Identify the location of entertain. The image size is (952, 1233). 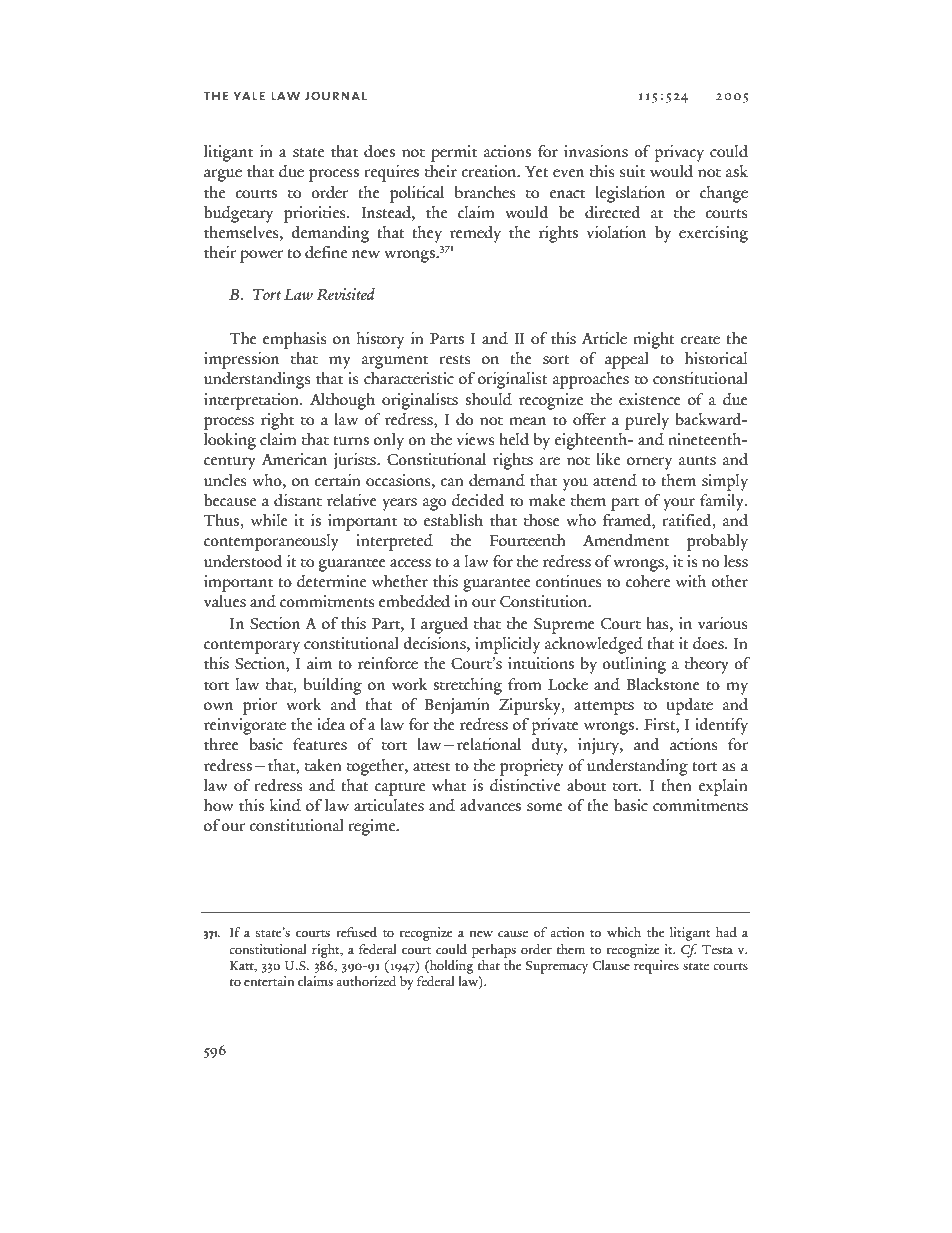
(269, 981).
